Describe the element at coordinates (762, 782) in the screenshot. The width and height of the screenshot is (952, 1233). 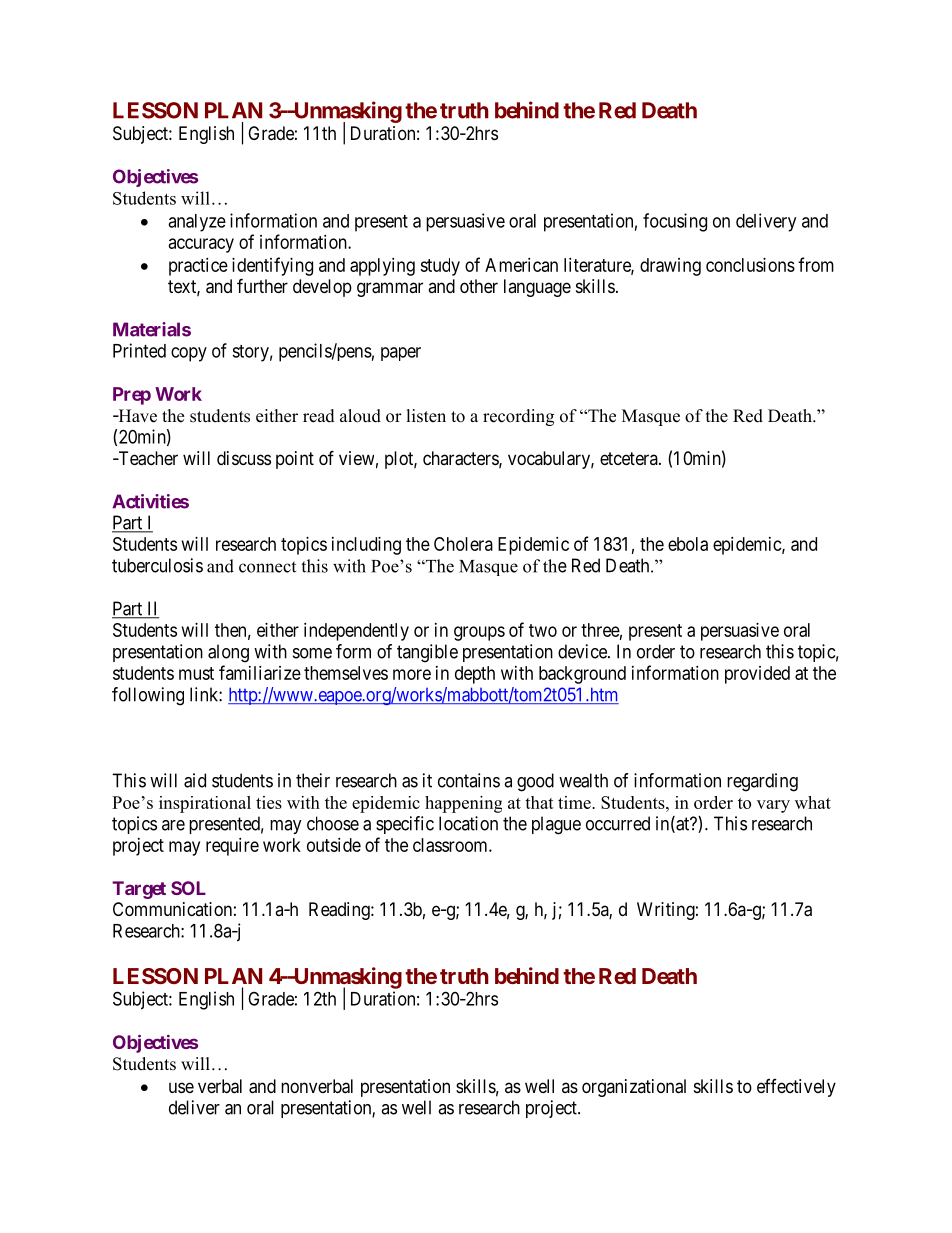
I see `regarding` at that location.
